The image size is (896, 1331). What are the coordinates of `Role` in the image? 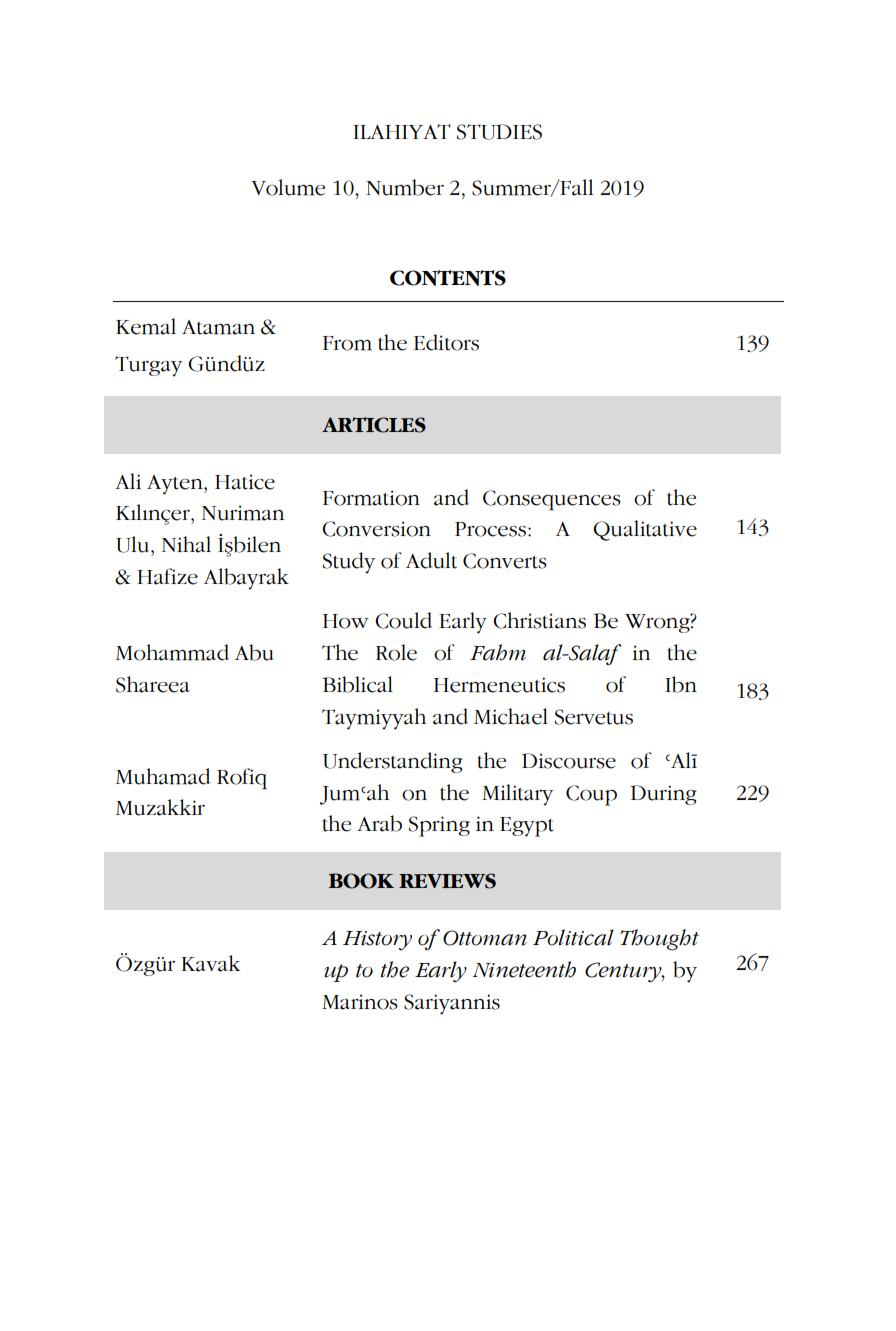 It's located at (396, 652).
